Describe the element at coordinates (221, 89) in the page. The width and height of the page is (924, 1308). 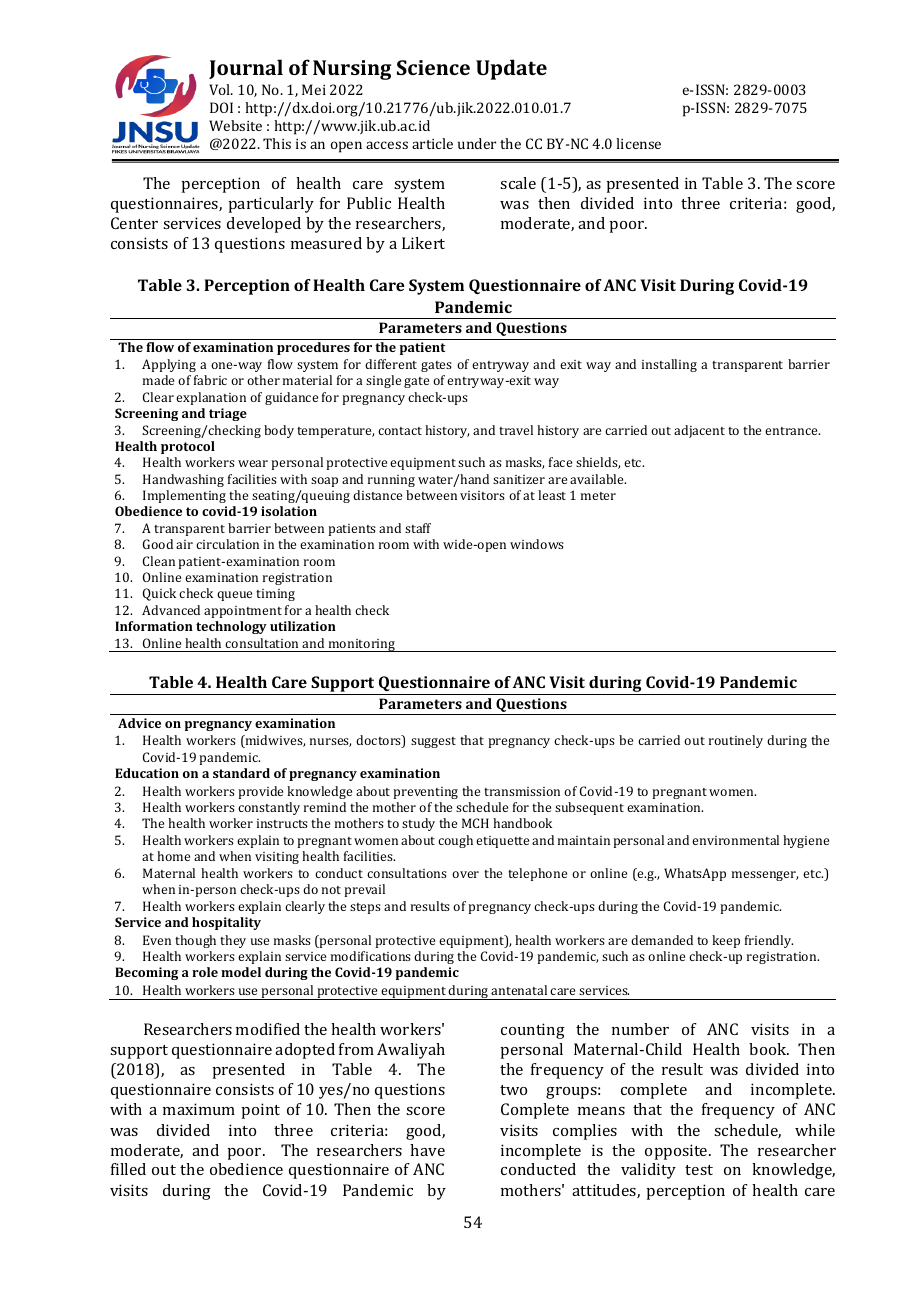
I see `Vol` at that location.
